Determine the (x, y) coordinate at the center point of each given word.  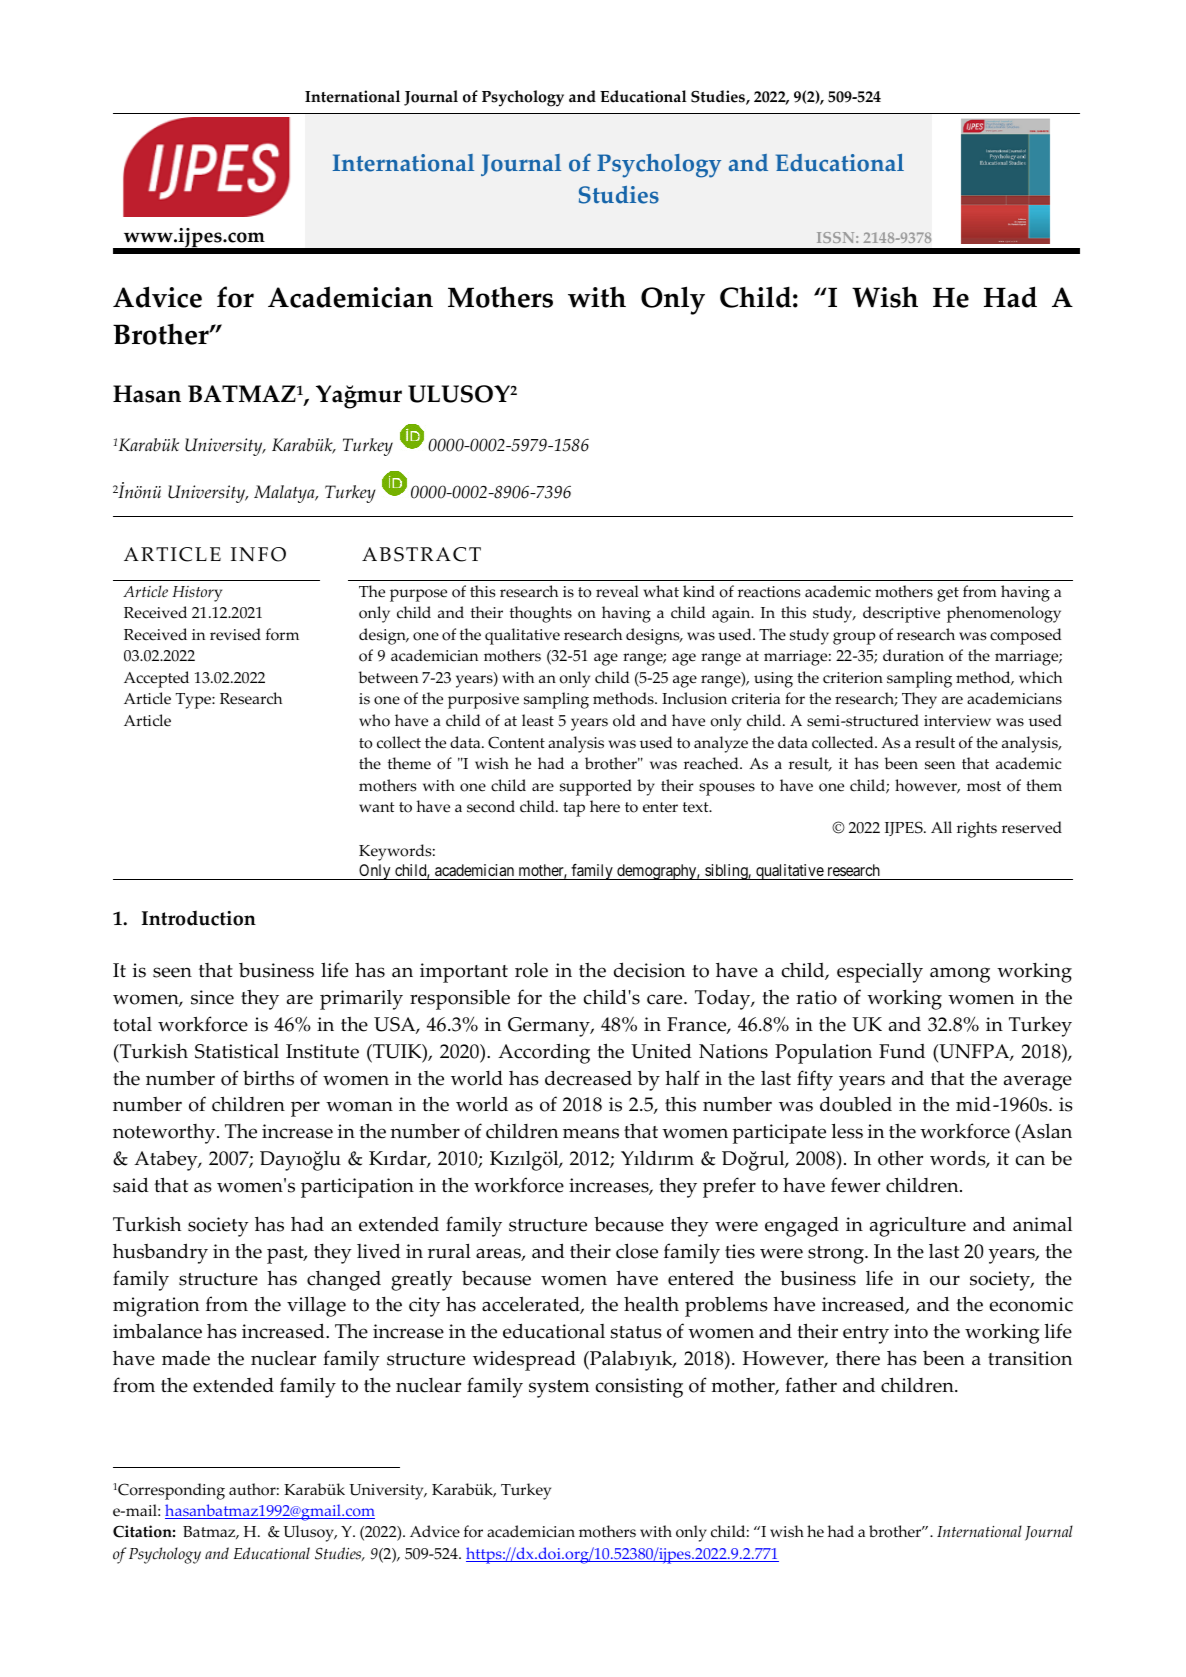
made (186, 1358)
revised (235, 634)
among (960, 975)
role (531, 970)
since (212, 997)
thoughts (541, 614)
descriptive (901, 614)
